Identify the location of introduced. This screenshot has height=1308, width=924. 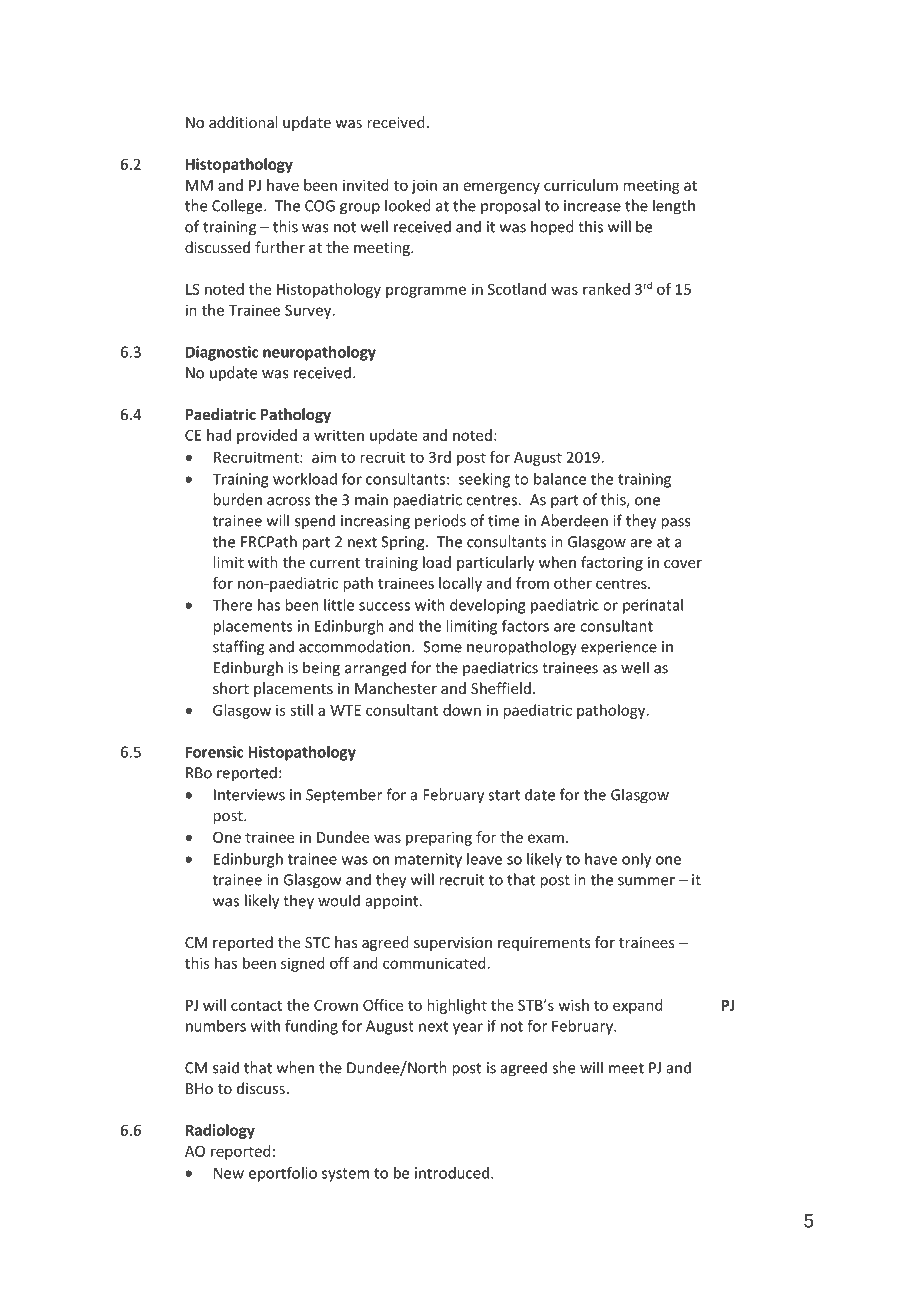
(452, 1173).
